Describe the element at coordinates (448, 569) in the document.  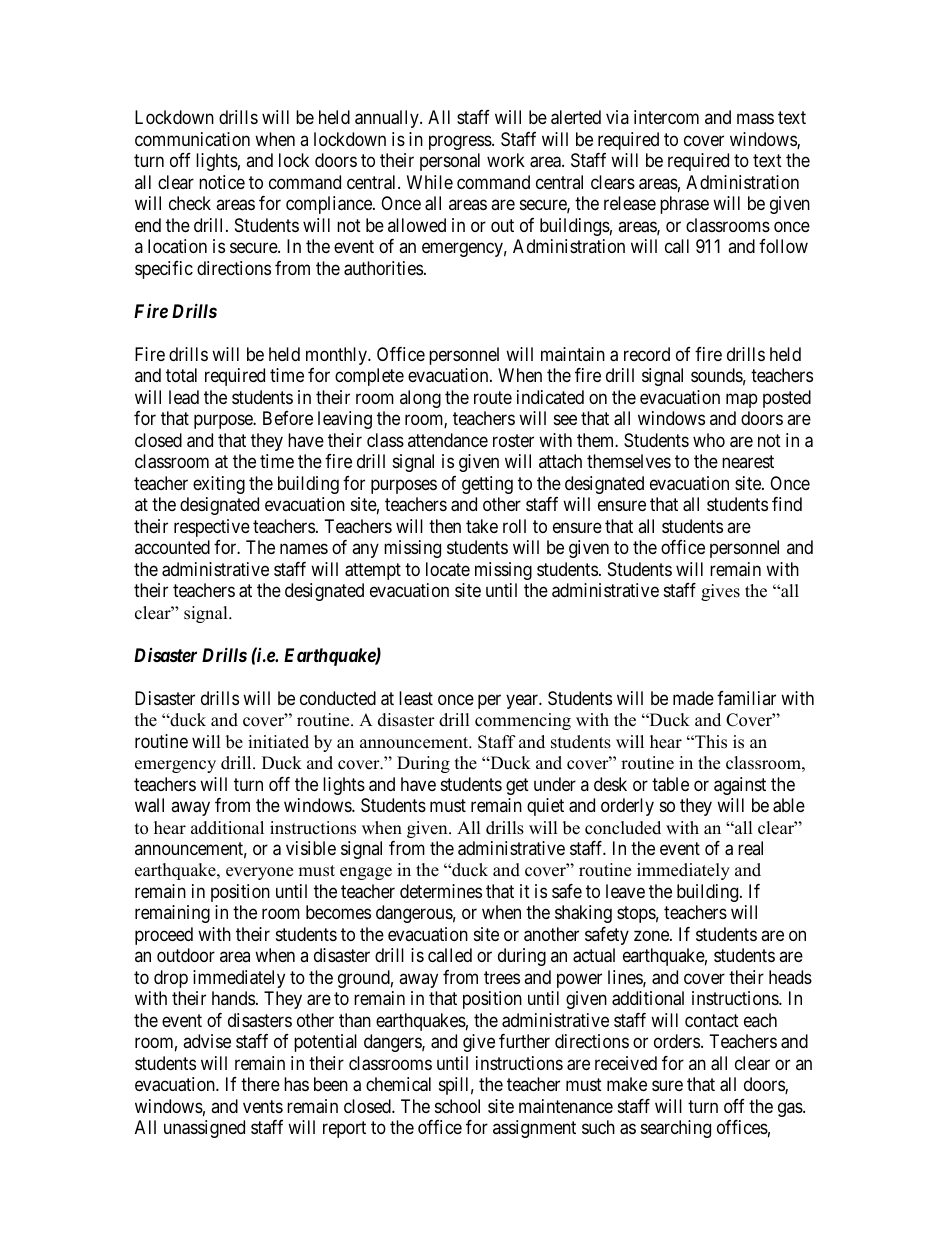
I see `locate` at that location.
